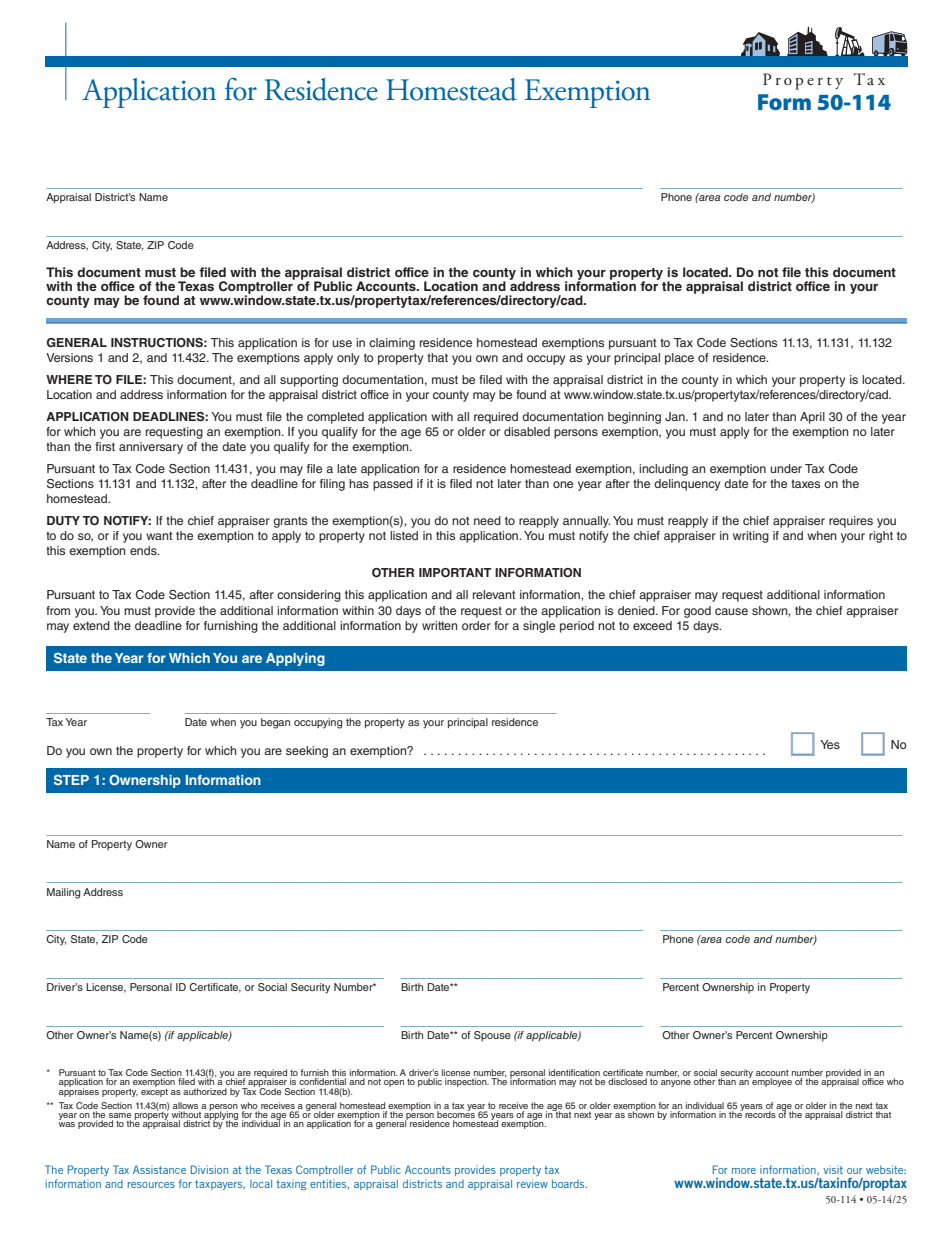 The width and height of the document is (952, 1233). Describe the element at coordinates (64, 893) in the document. I see `Mailing` at that location.
